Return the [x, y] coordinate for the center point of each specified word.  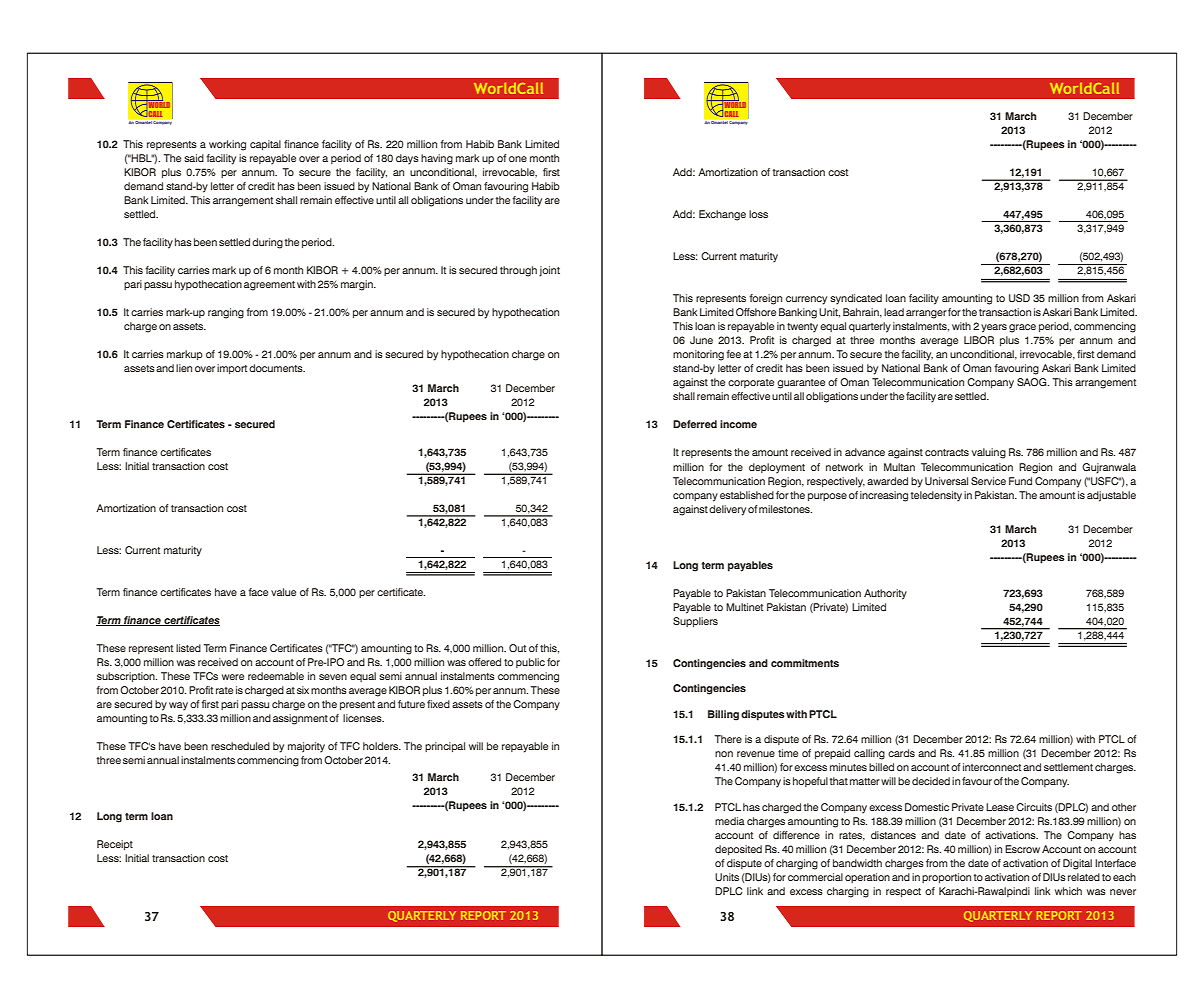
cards [901, 753]
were [233, 677]
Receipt [115, 845]
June [701, 340]
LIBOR [979, 340]
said [194, 158]
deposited [738, 850]
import [232, 369]
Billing [723, 715]
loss [758, 214]
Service [988, 481]
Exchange [722, 215]
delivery [727, 510]
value [283, 592]
